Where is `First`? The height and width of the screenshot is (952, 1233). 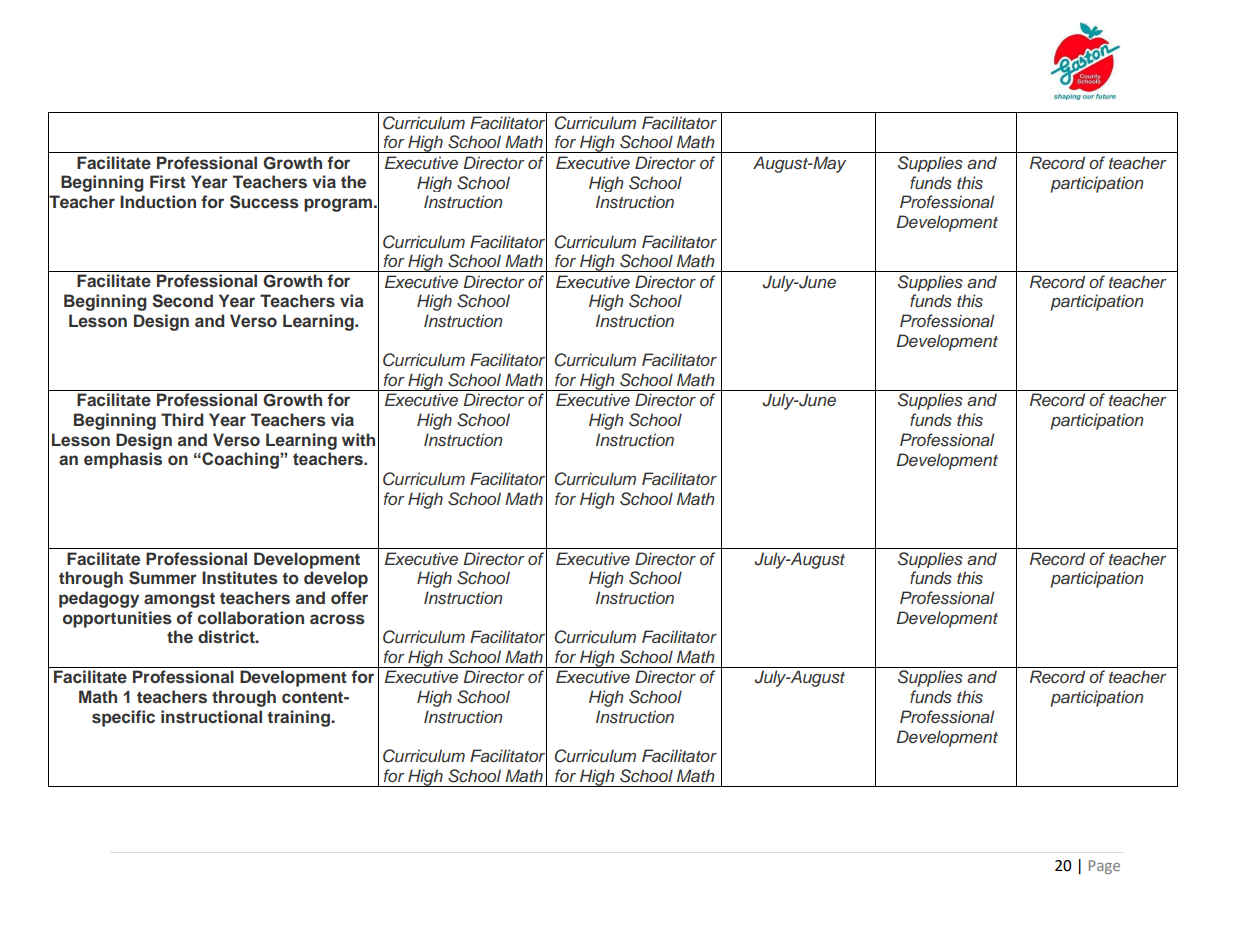 First is located at coordinates (168, 182).
